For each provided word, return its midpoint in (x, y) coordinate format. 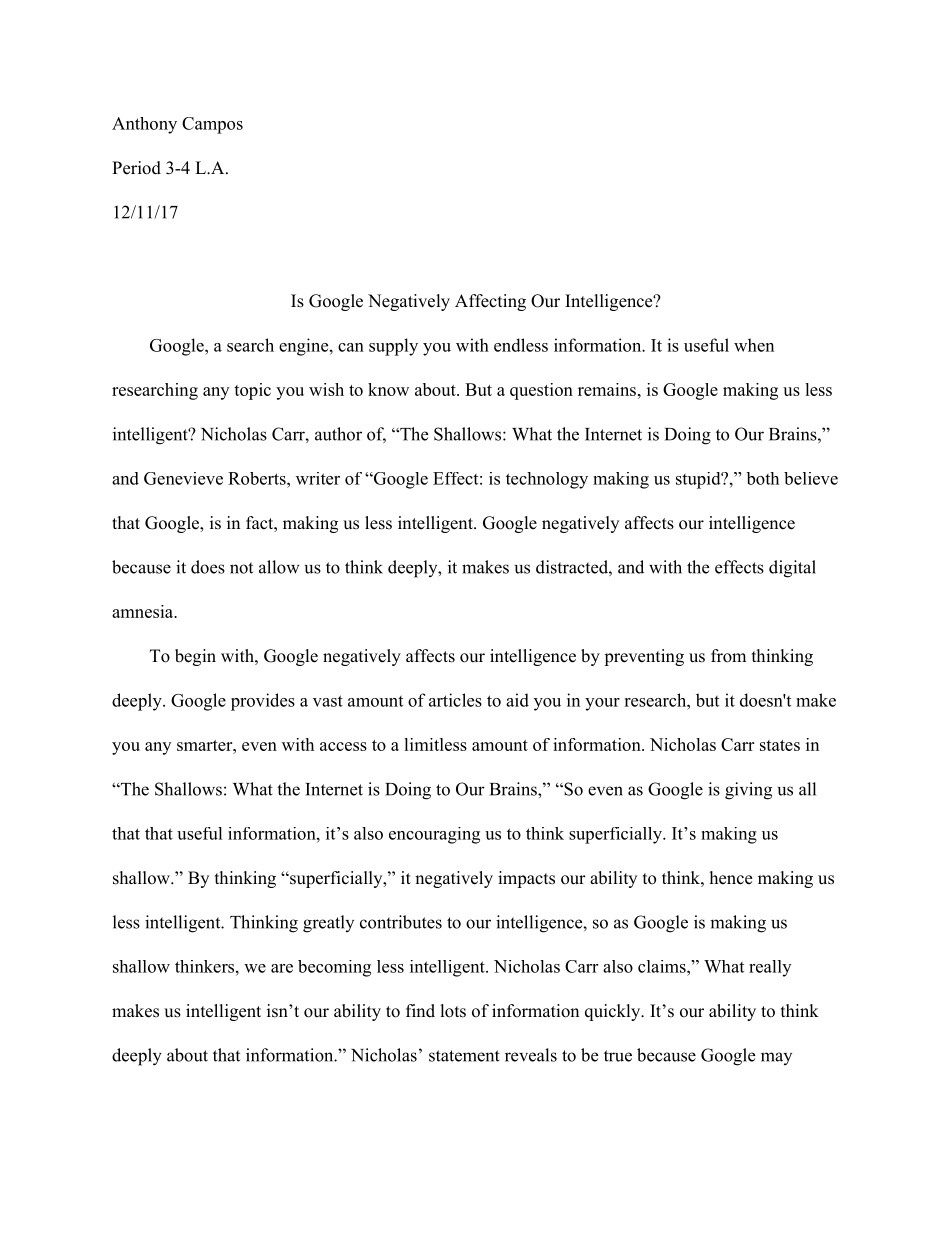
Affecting (490, 302)
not (241, 568)
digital (792, 569)
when (754, 345)
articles (455, 700)
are (282, 968)
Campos (212, 125)
